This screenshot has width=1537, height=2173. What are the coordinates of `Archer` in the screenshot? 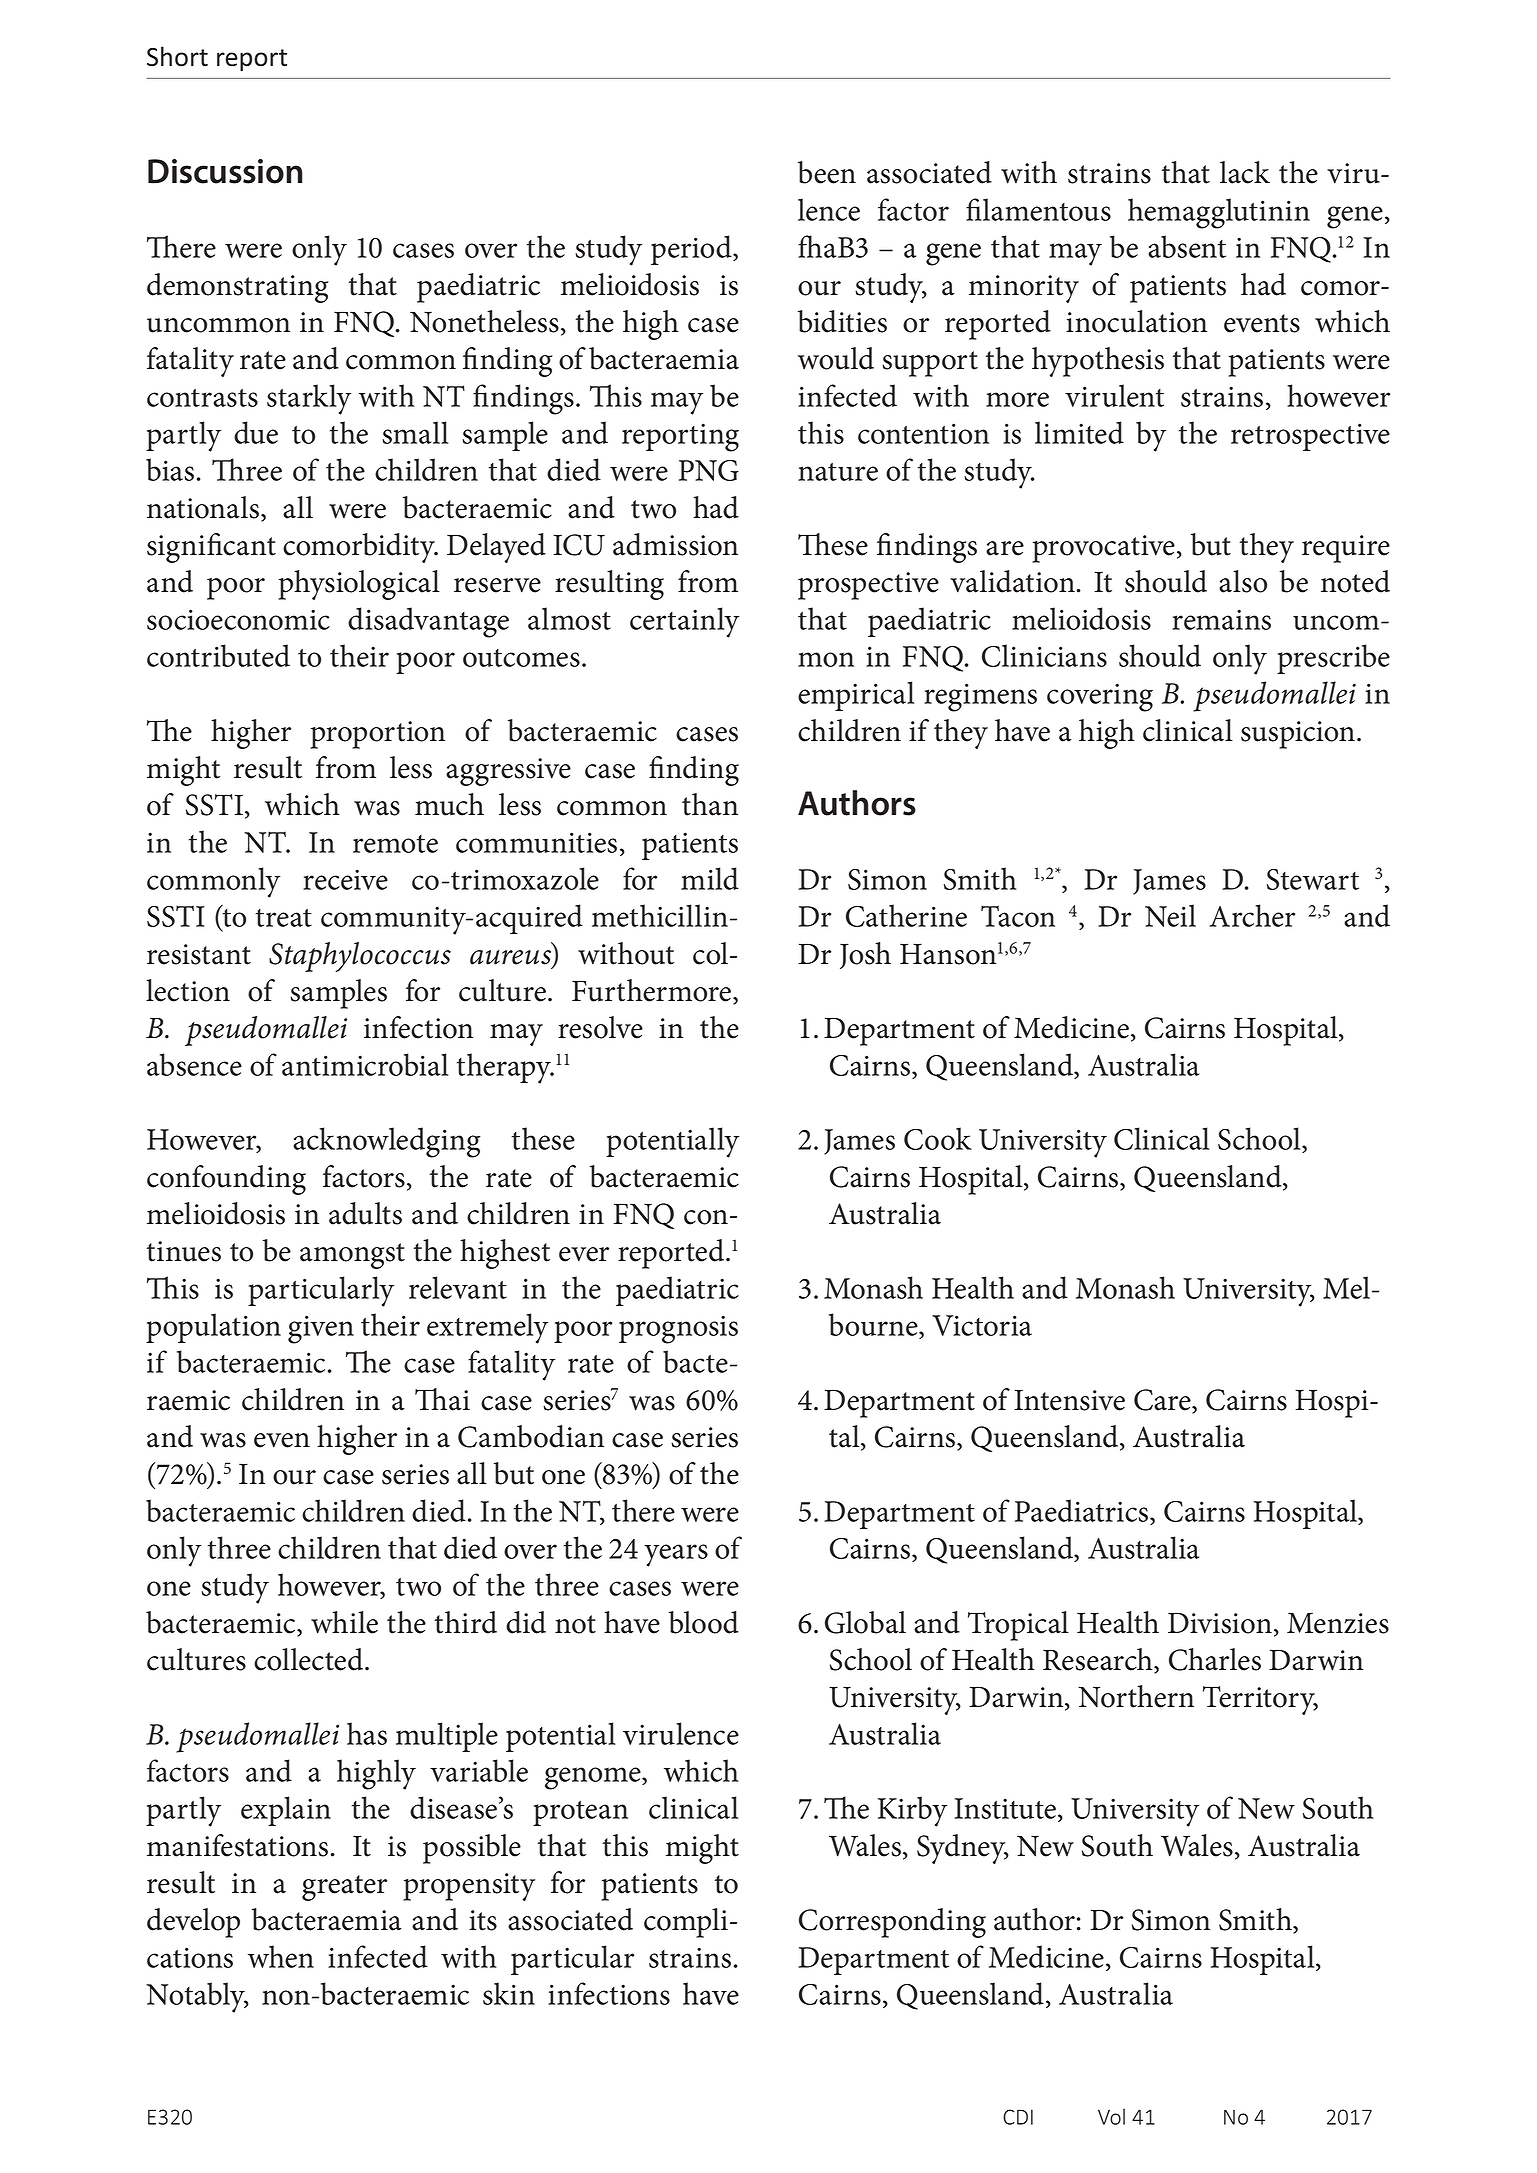 It's located at (1252, 915).
